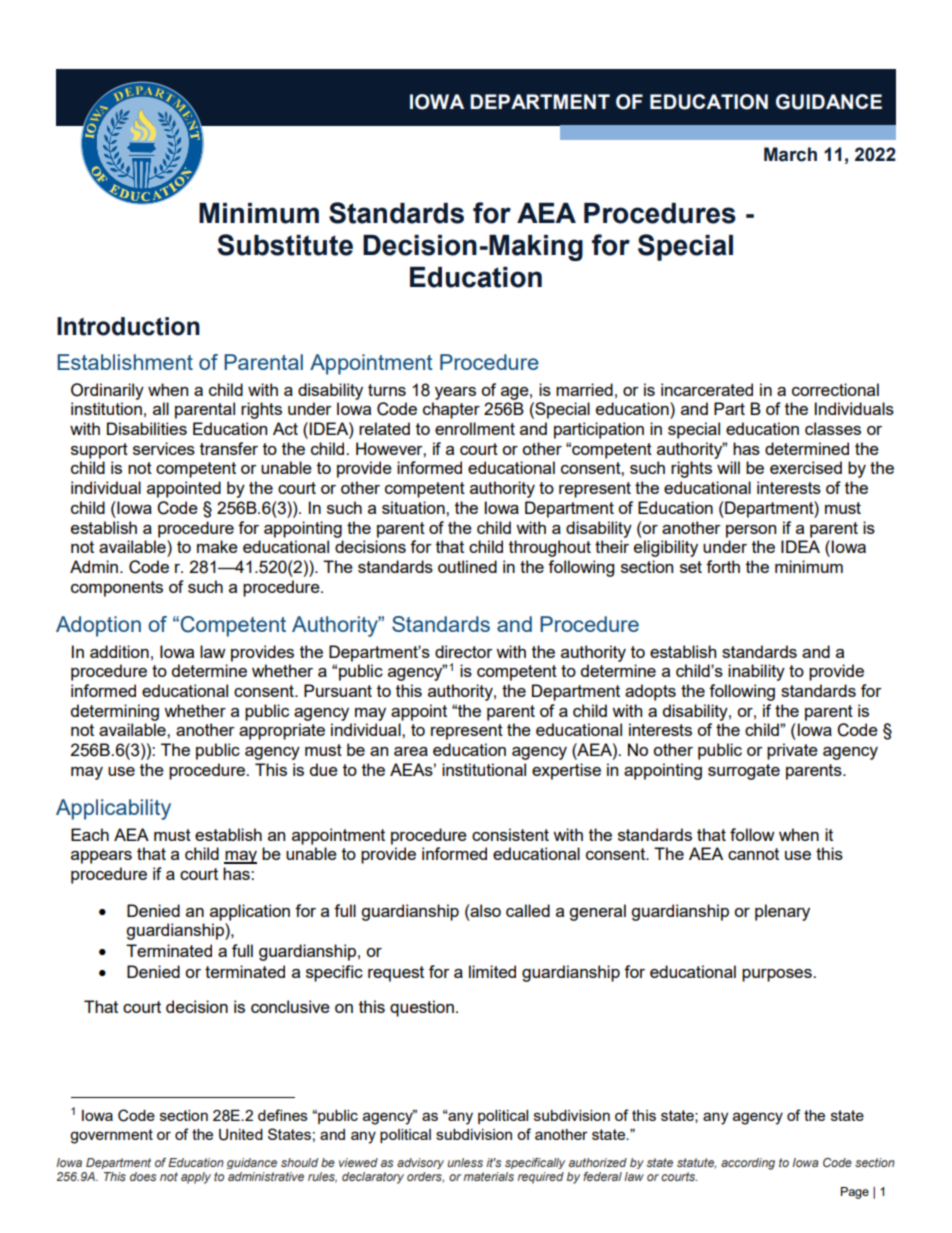  What do you see at coordinates (455, 393) in the document?
I see `years` at bounding box center [455, 393].
